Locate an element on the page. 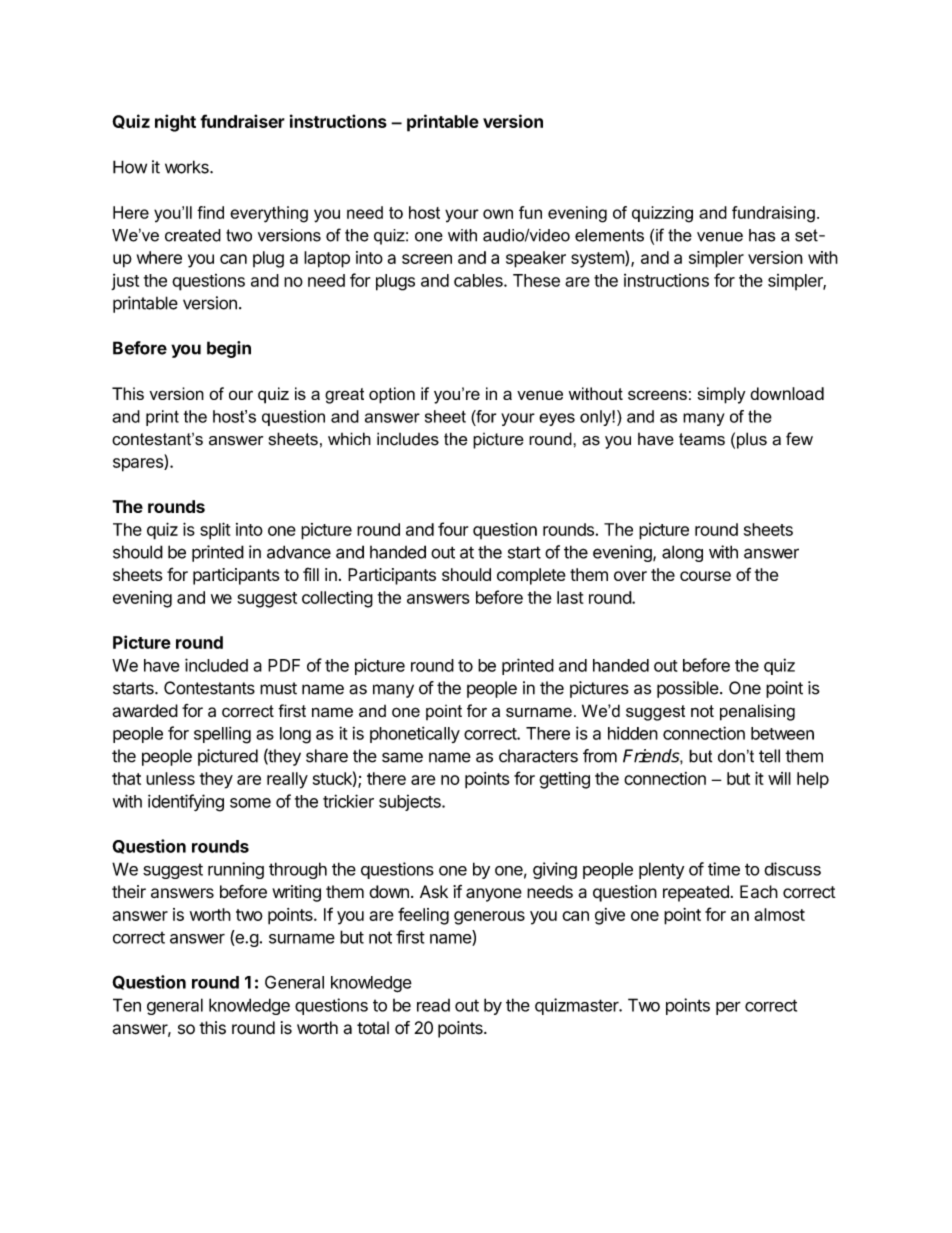 Image resolution: width=952 pixels, height=1233 pixels. spares is located at coordinates (139, 465).
